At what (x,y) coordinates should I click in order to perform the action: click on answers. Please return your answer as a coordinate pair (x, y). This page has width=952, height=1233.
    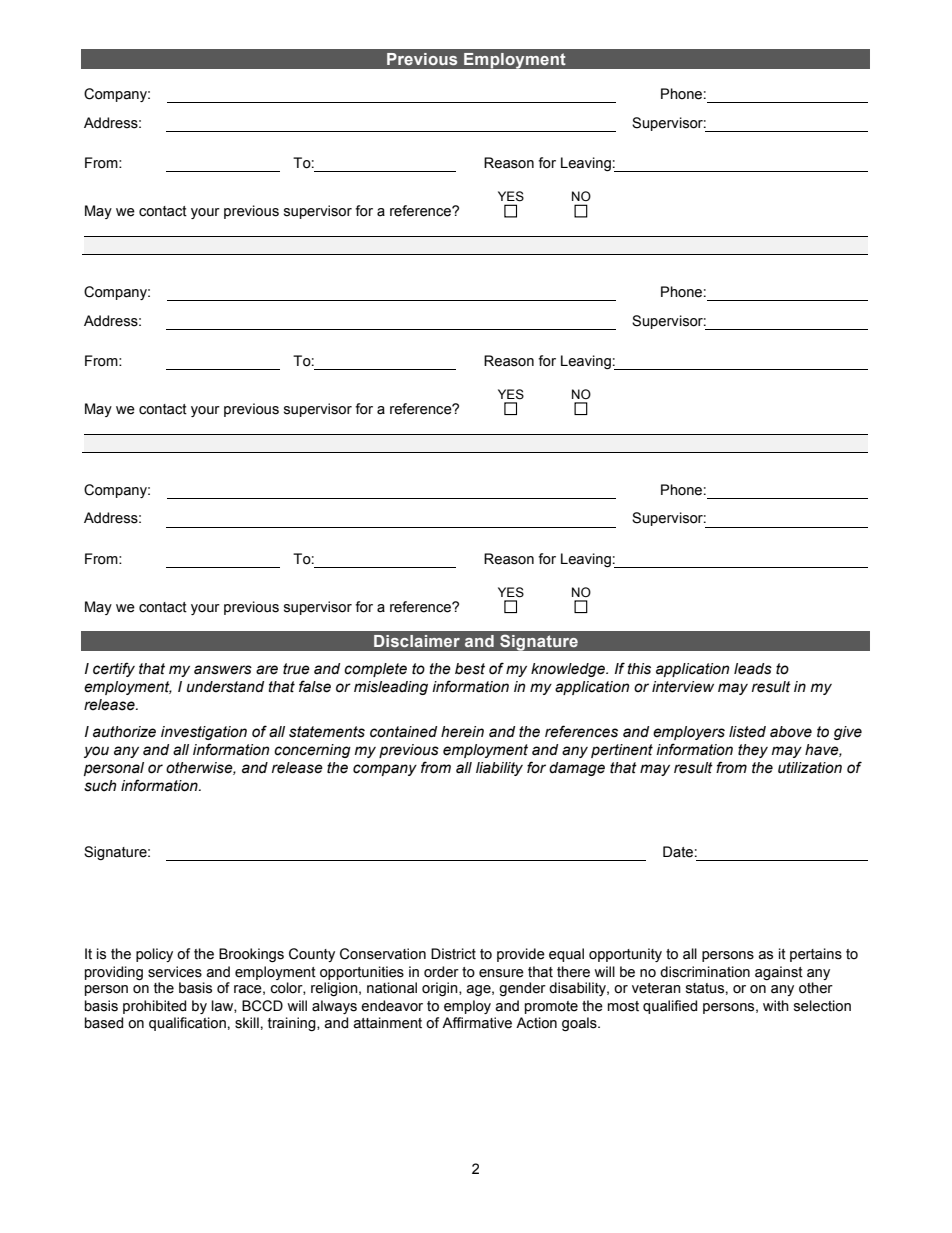
    Looking at the image, I should click on (223, 670).
